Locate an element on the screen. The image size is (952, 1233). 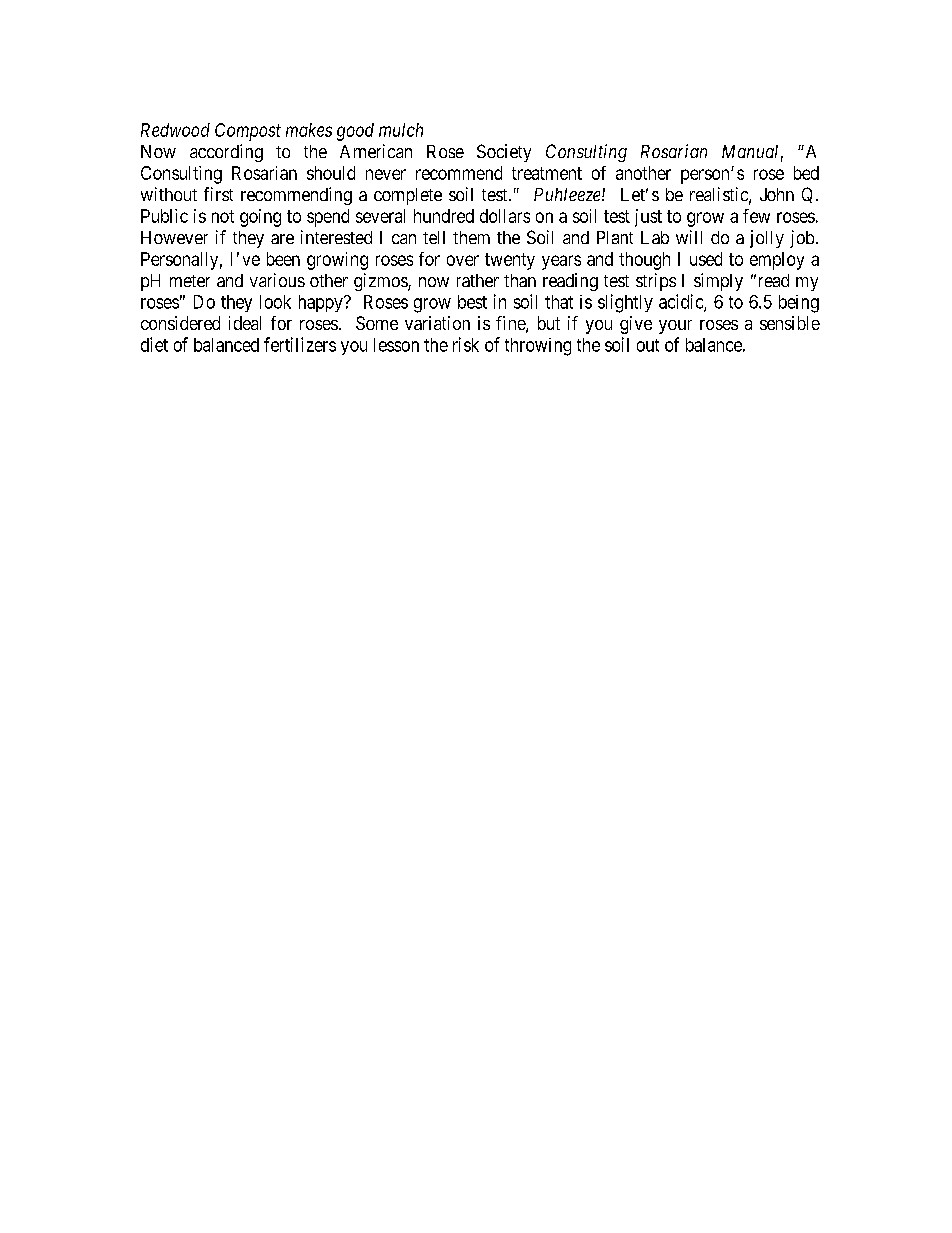
first is located at coordinates (218, 194).
